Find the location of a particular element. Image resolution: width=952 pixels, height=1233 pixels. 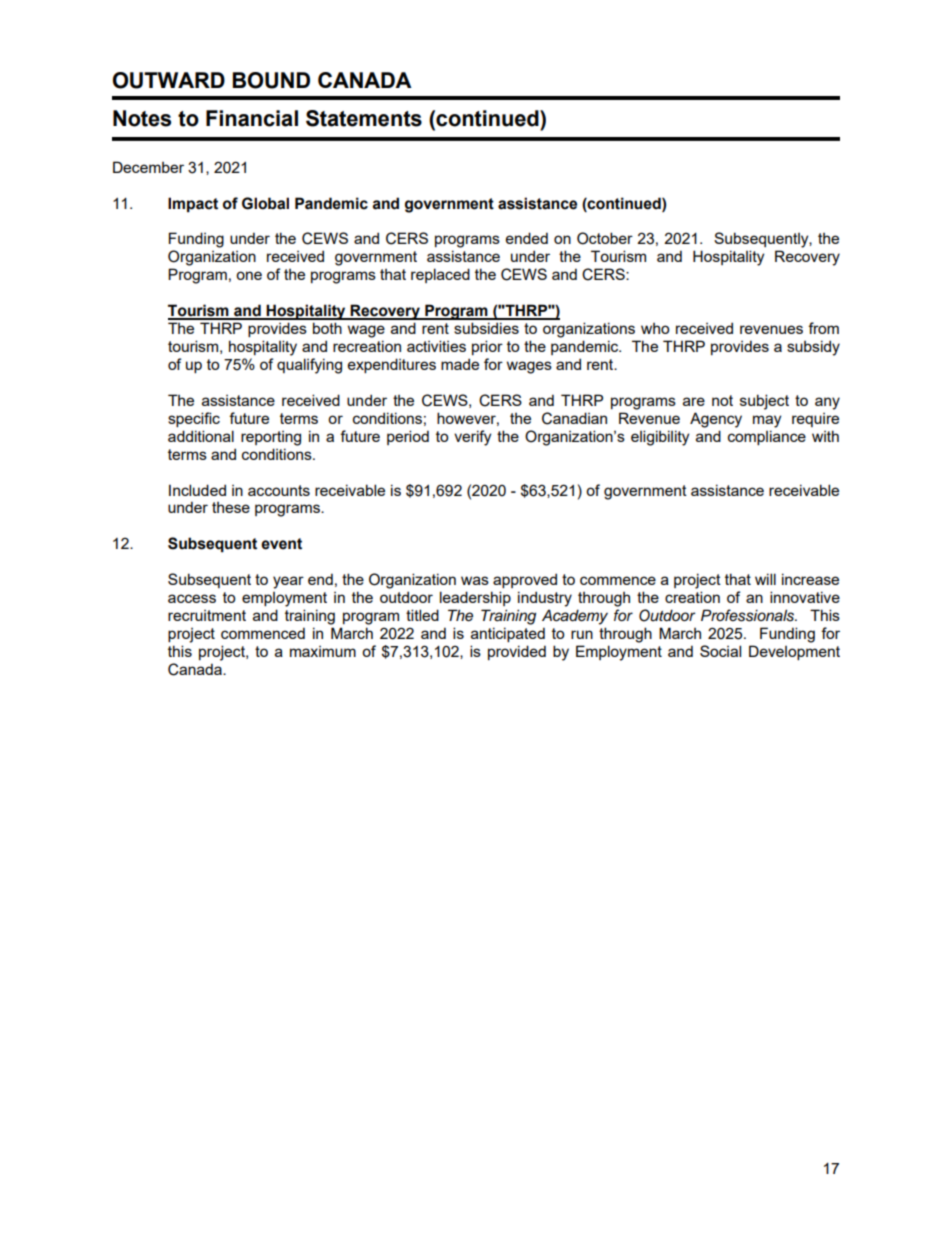

qualifying is located at coordinates (309, 366).
